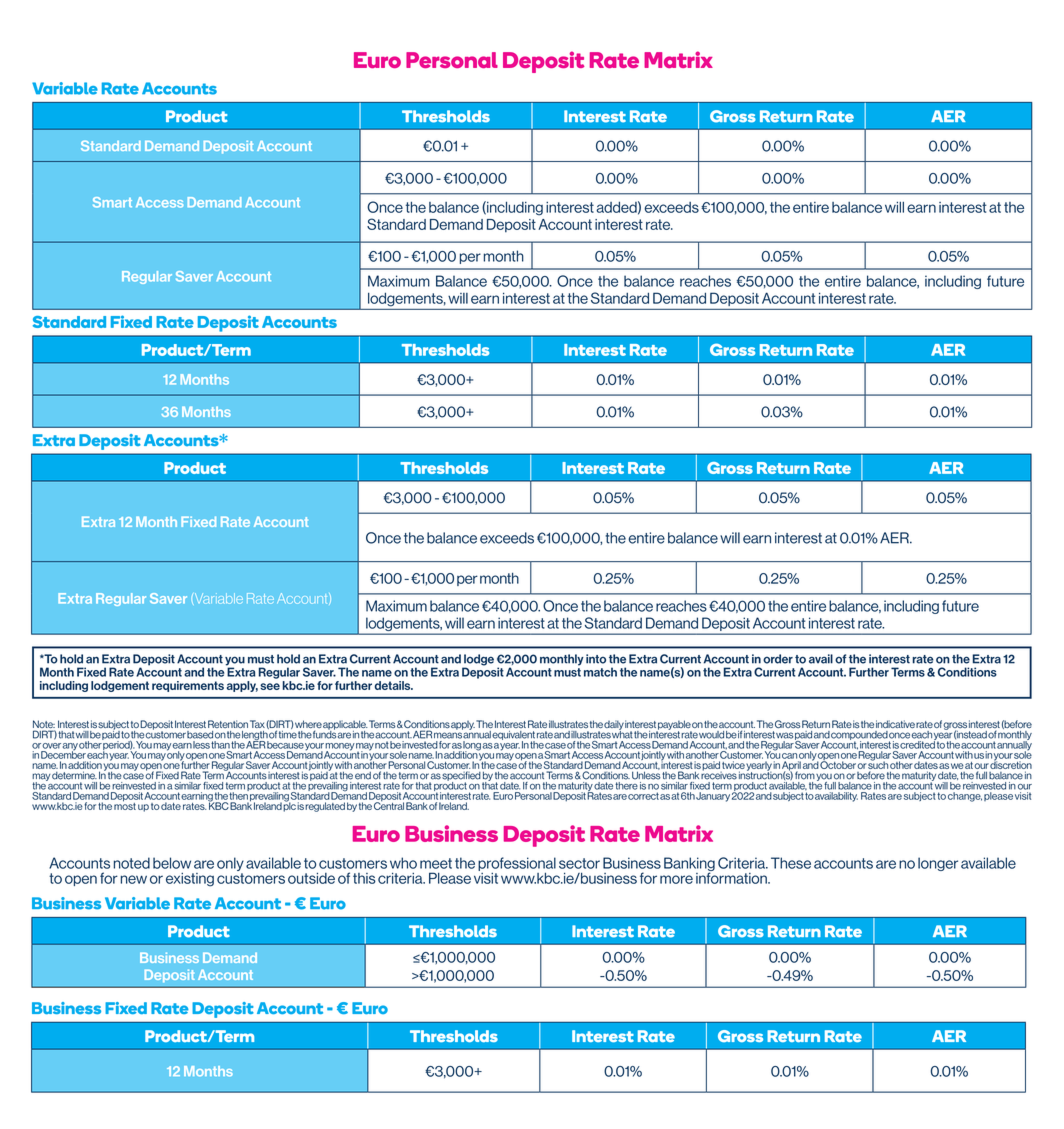 The image size is (1064, 1129). Describe the element at coordinates (596, 659) in the screenshot. I see `into` at that location.
